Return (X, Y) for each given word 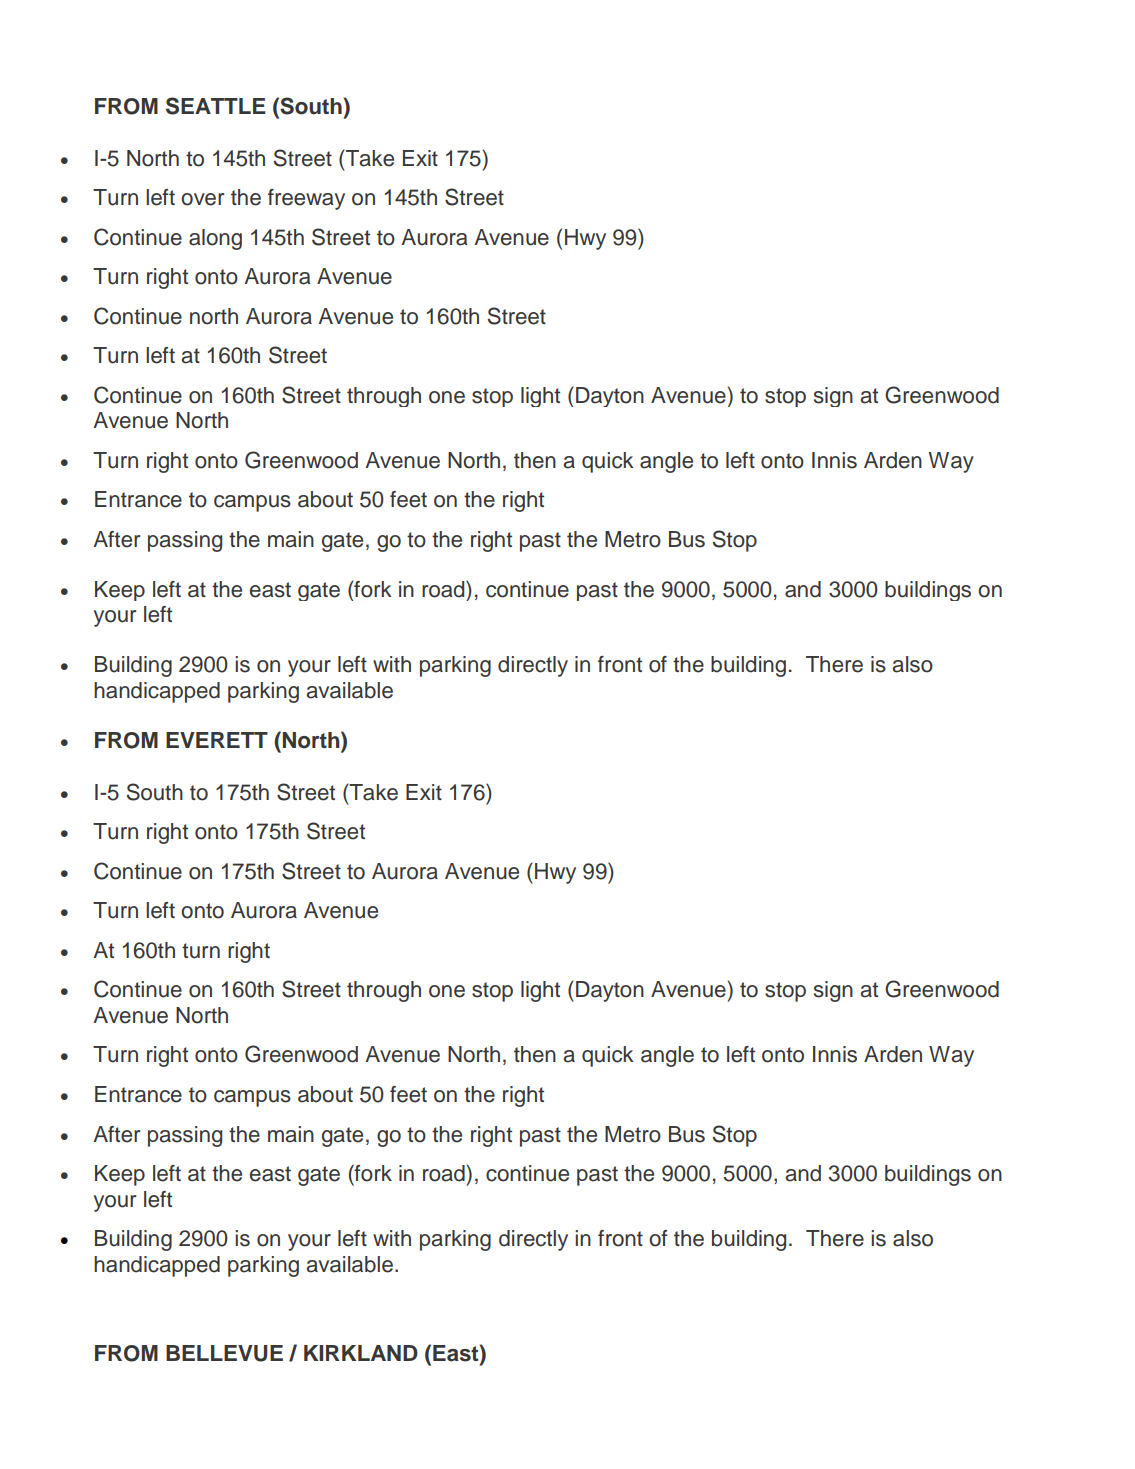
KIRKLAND (361, 1353)
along (215, 239)
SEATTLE (216, 106)
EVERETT (217, 740)
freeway (306, 199)
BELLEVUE (224, 1353)
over (202, 199)
